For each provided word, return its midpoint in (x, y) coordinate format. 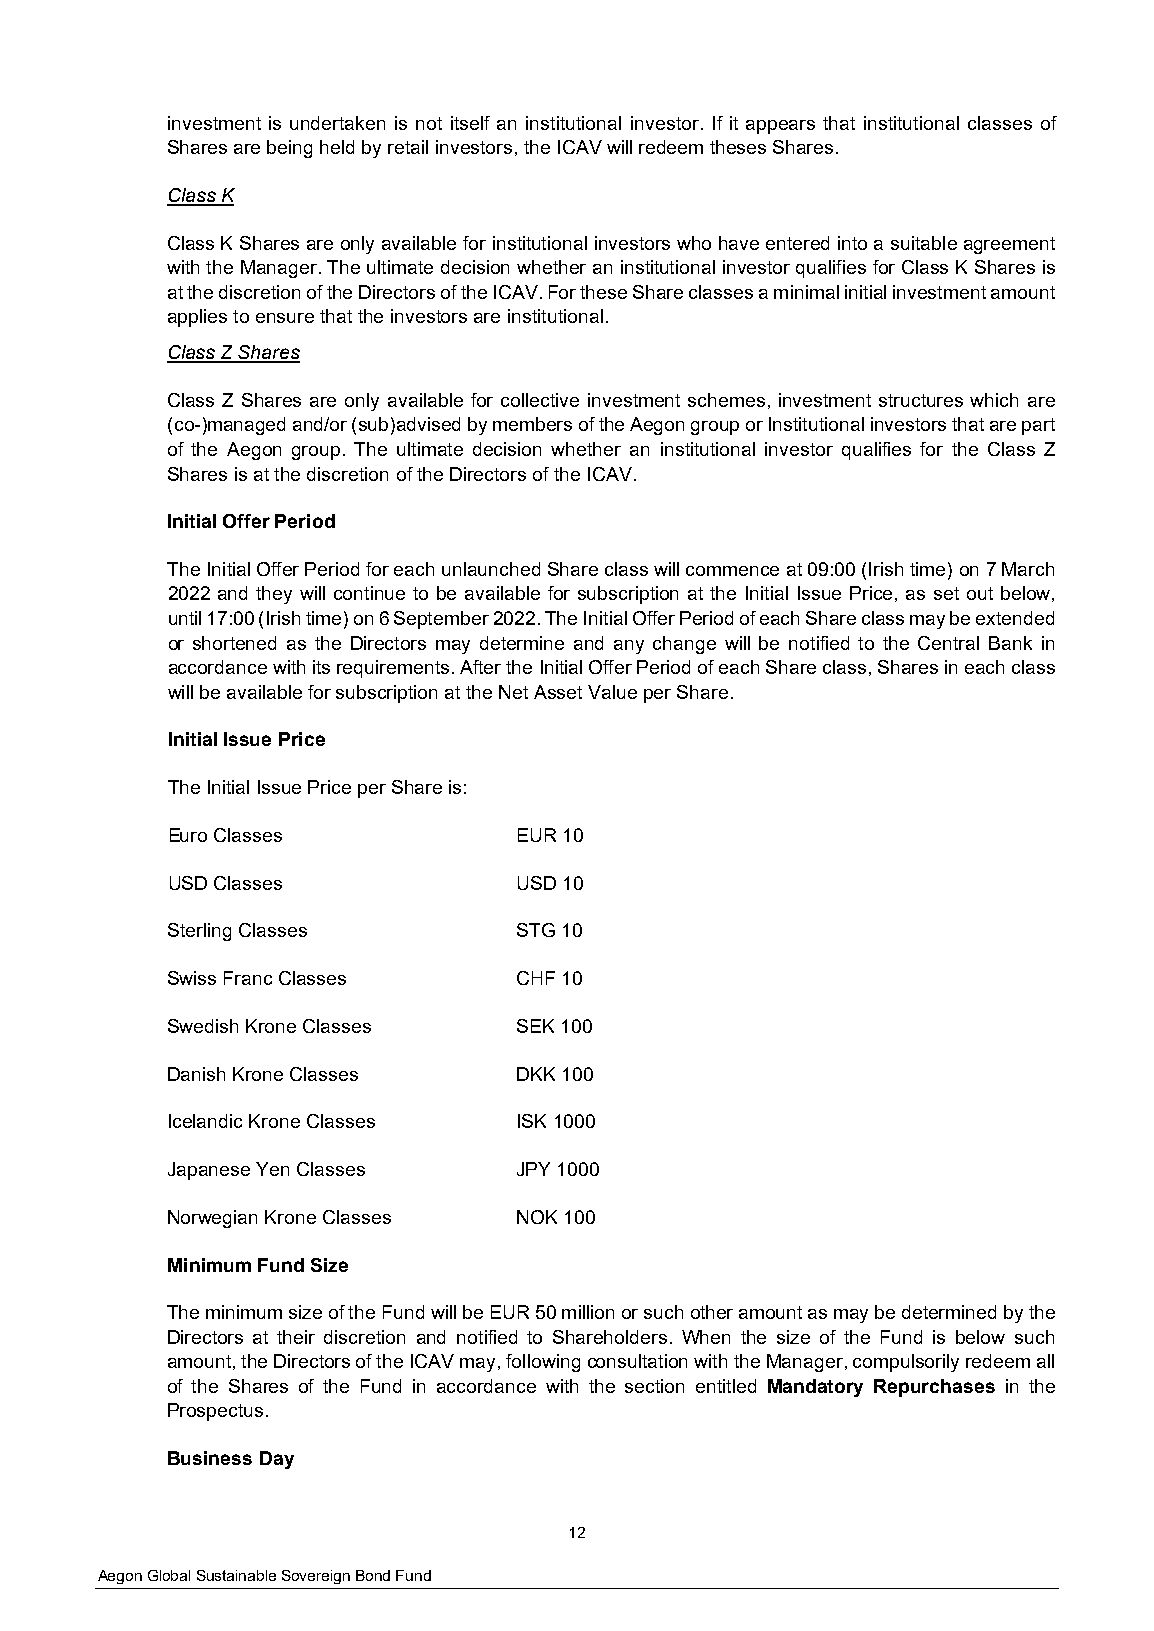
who (694, 243)
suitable (924, 243)
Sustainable (236, 1575)
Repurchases (934, 1388)
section (654, 1386)
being (289, 149)
